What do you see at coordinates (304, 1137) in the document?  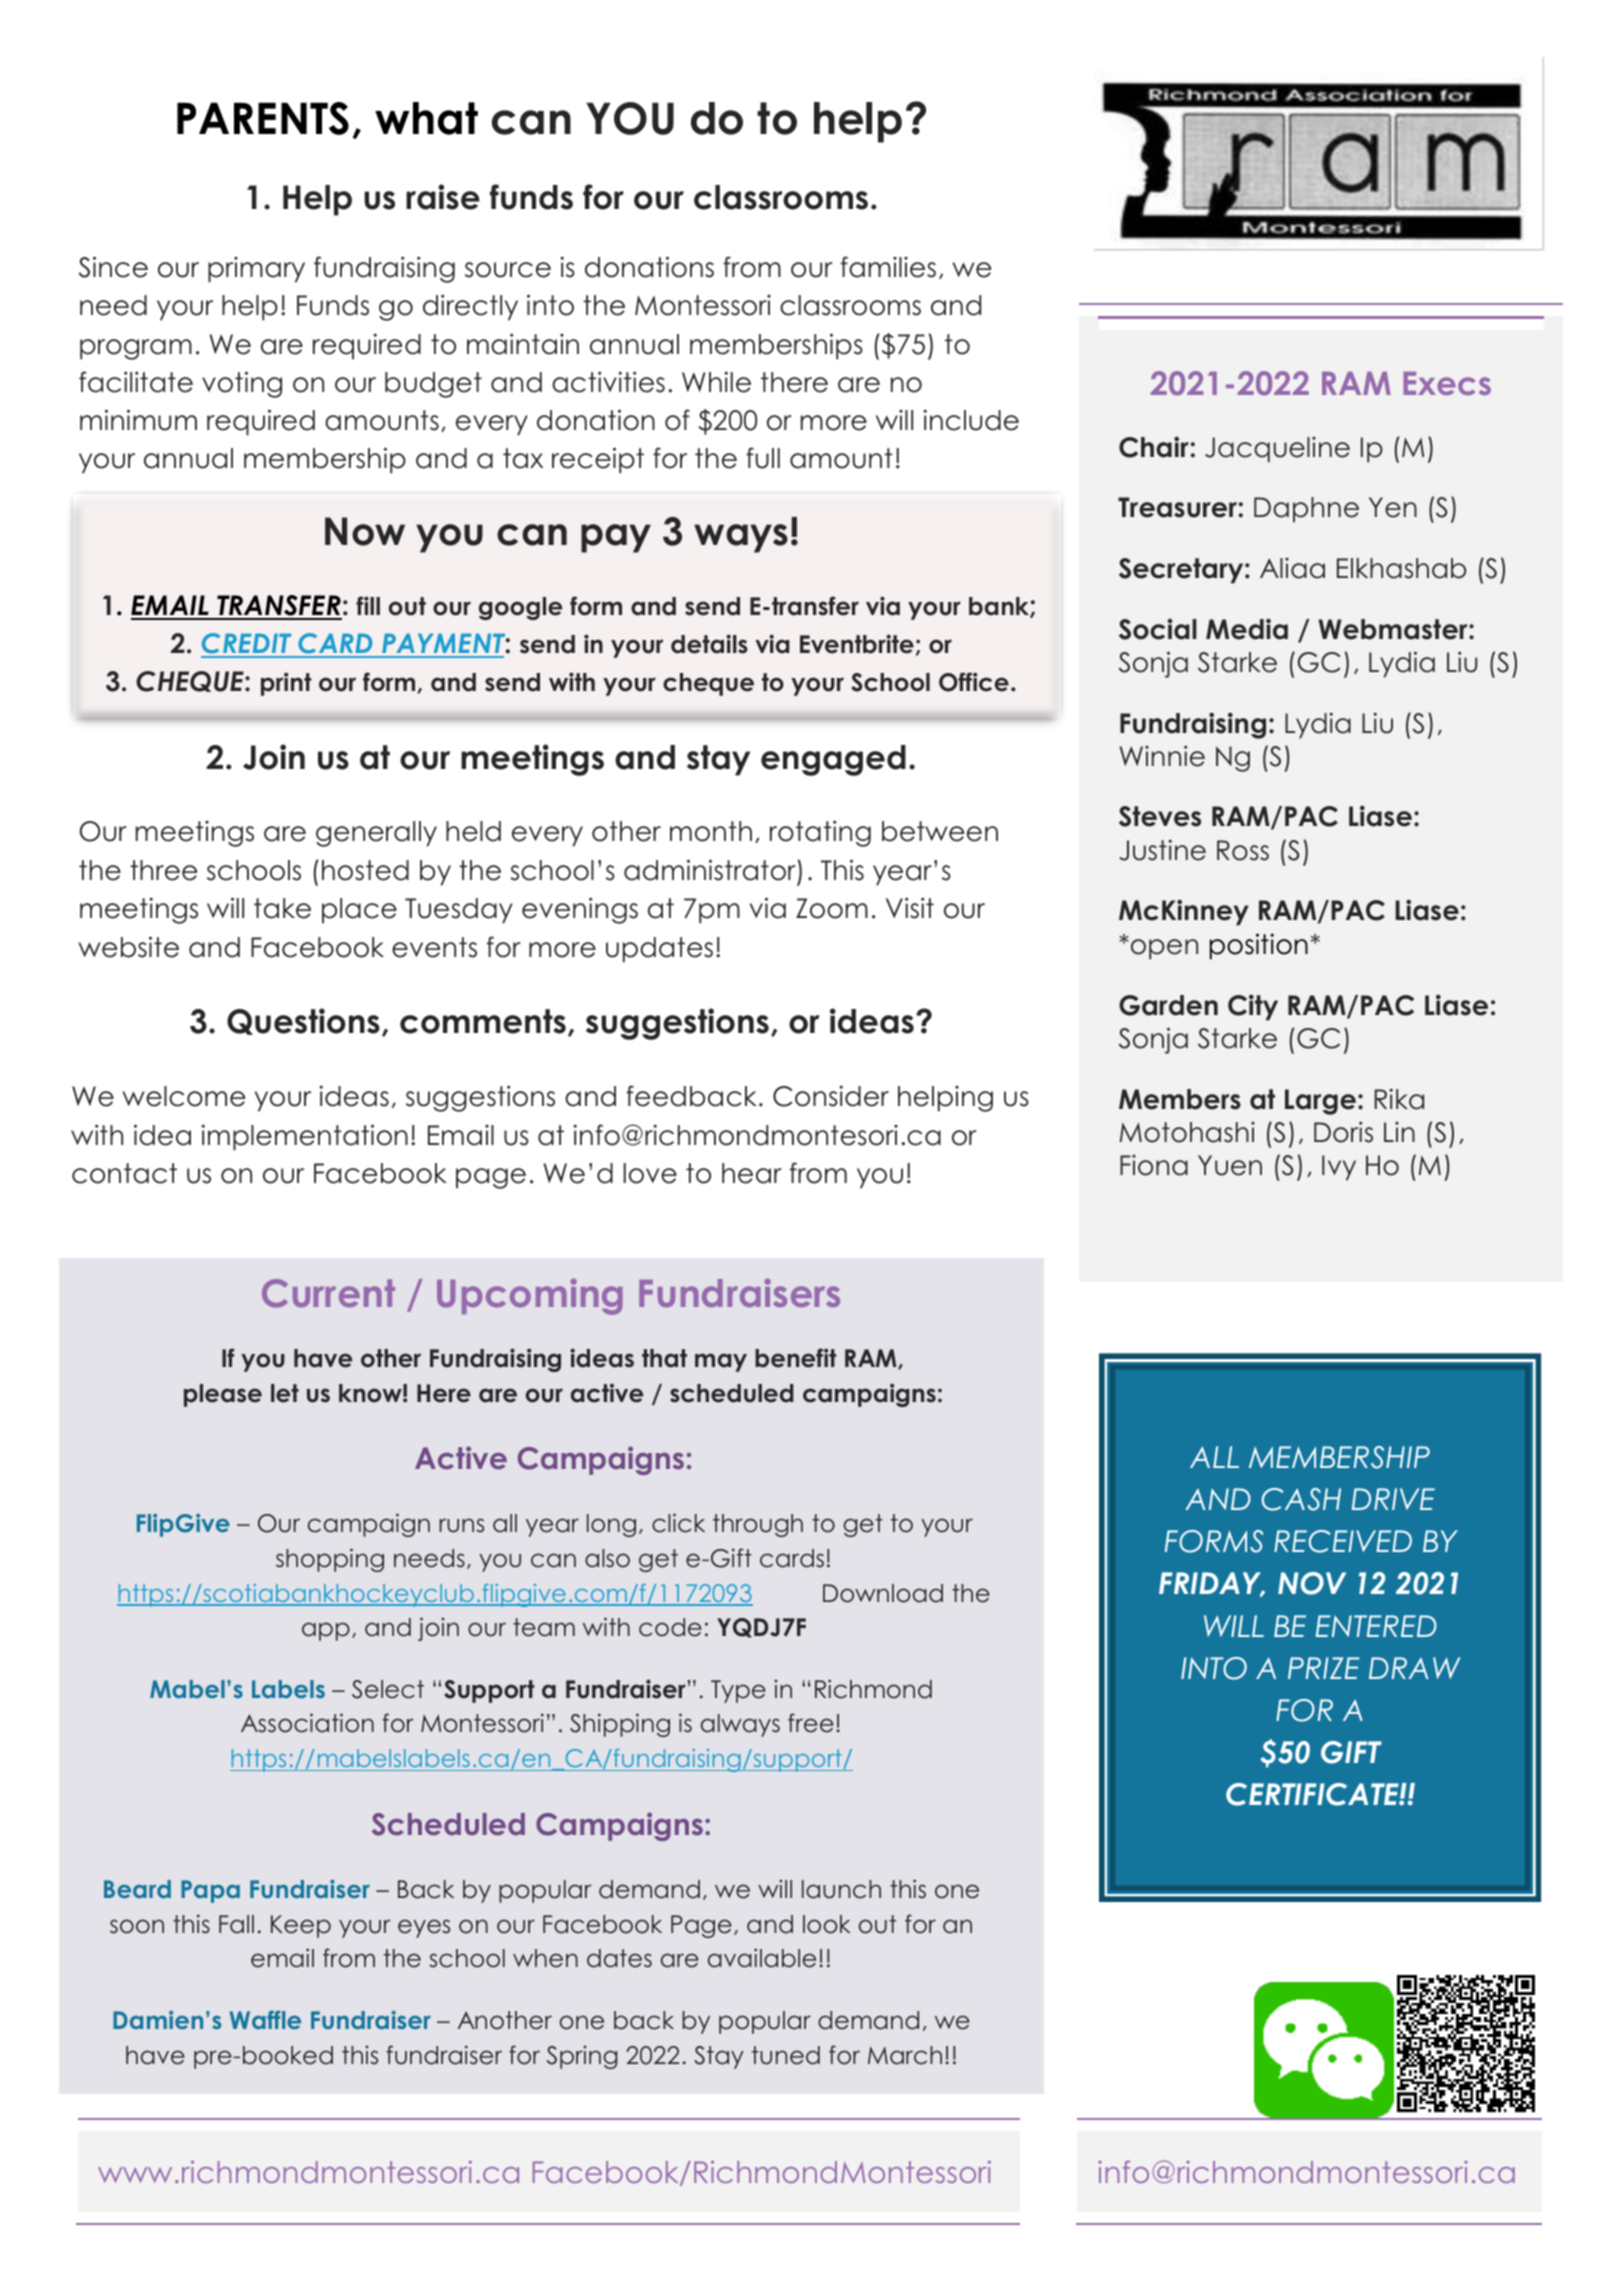 I see `implementation` at bounding box center [304, 1137].
